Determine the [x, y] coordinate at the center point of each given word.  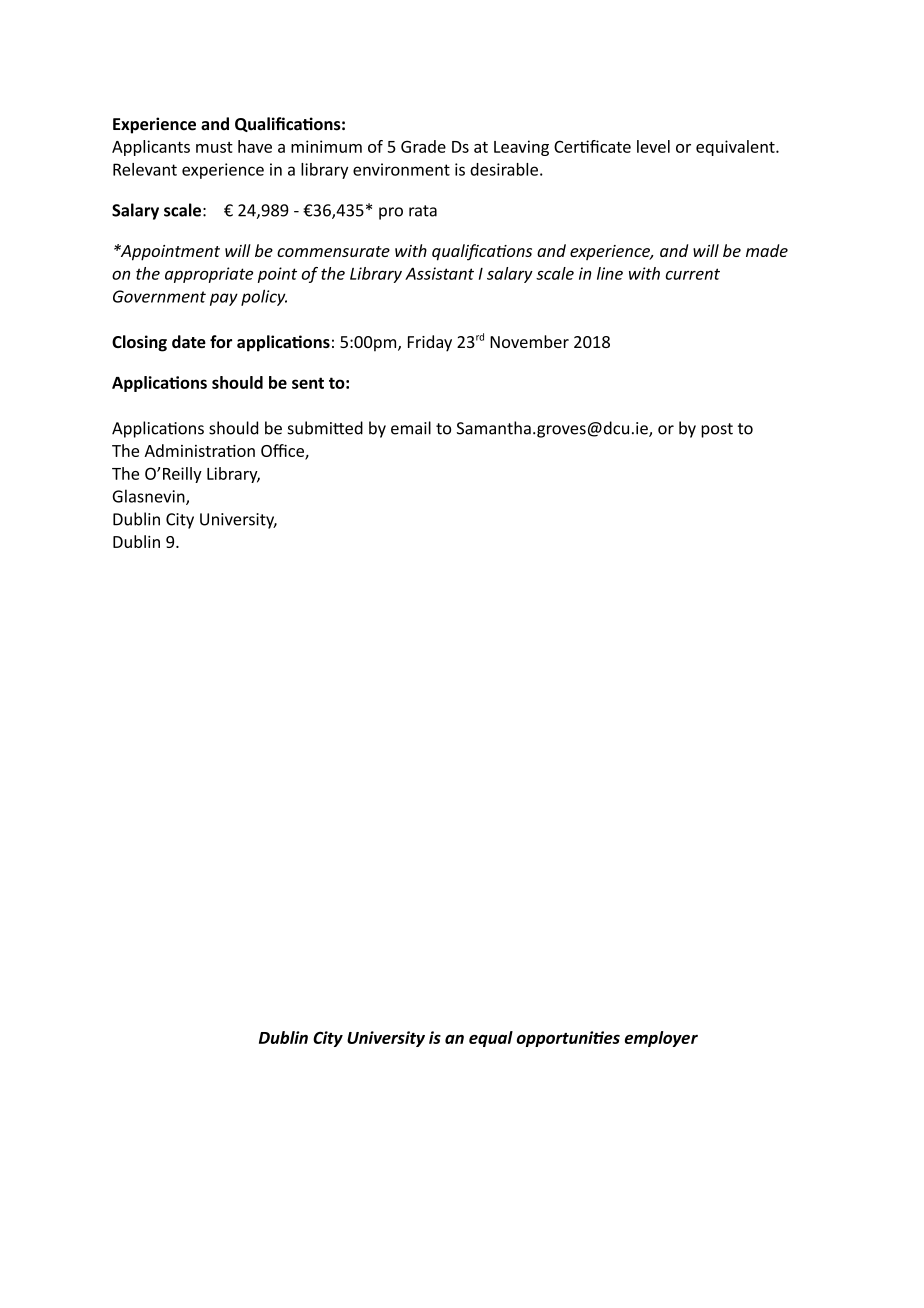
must [214, 147]
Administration [199, 450]
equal [491, 1039]
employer [661, 1039]
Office [283, 451]
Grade [423, 146]
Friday [430, 343]
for [221, 341]
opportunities [568, 1039]
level [653, 146]
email [411, 428]
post [717, 430]
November [529, 341]
